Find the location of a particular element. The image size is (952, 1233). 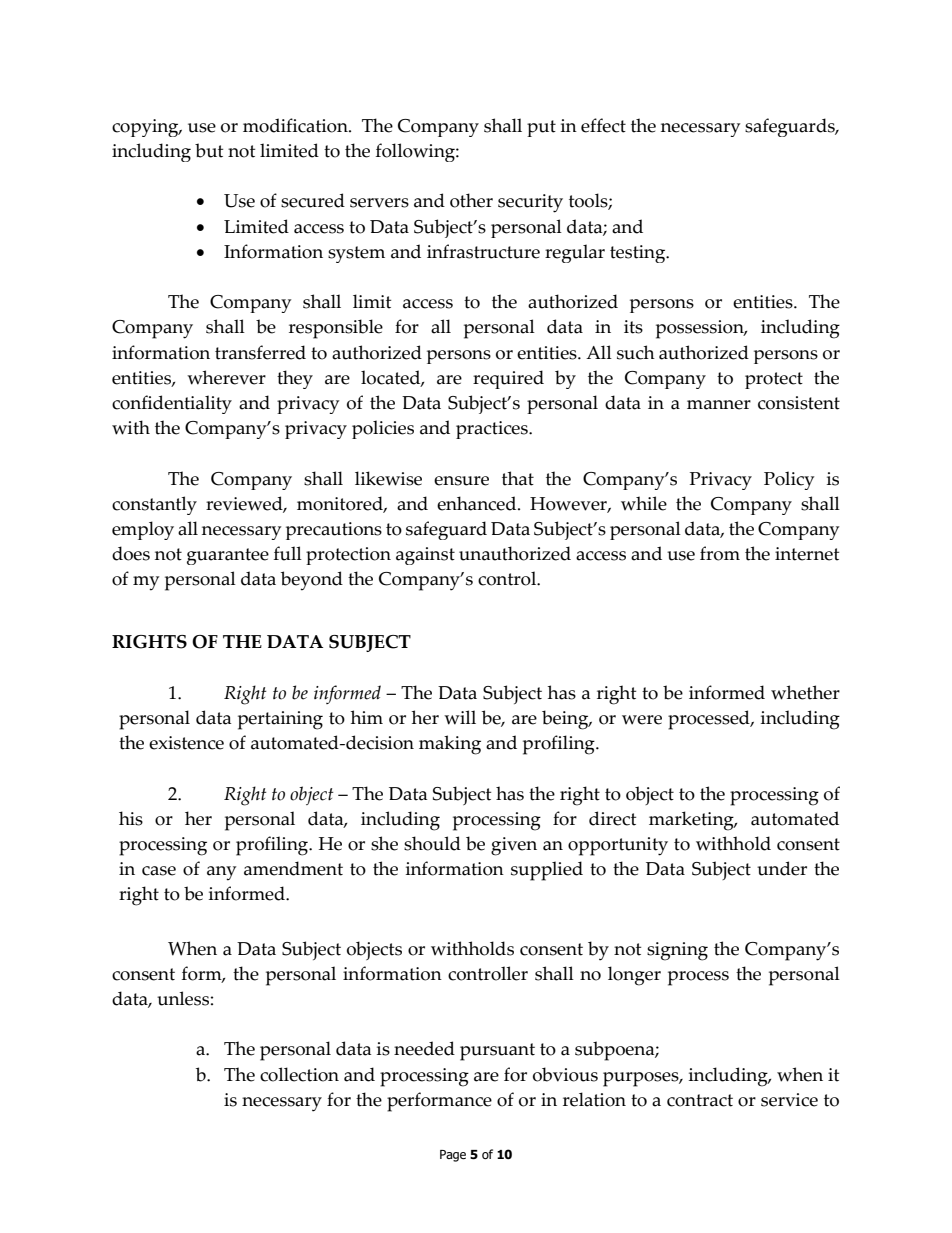

effect is located at coordinates (603, 125).
